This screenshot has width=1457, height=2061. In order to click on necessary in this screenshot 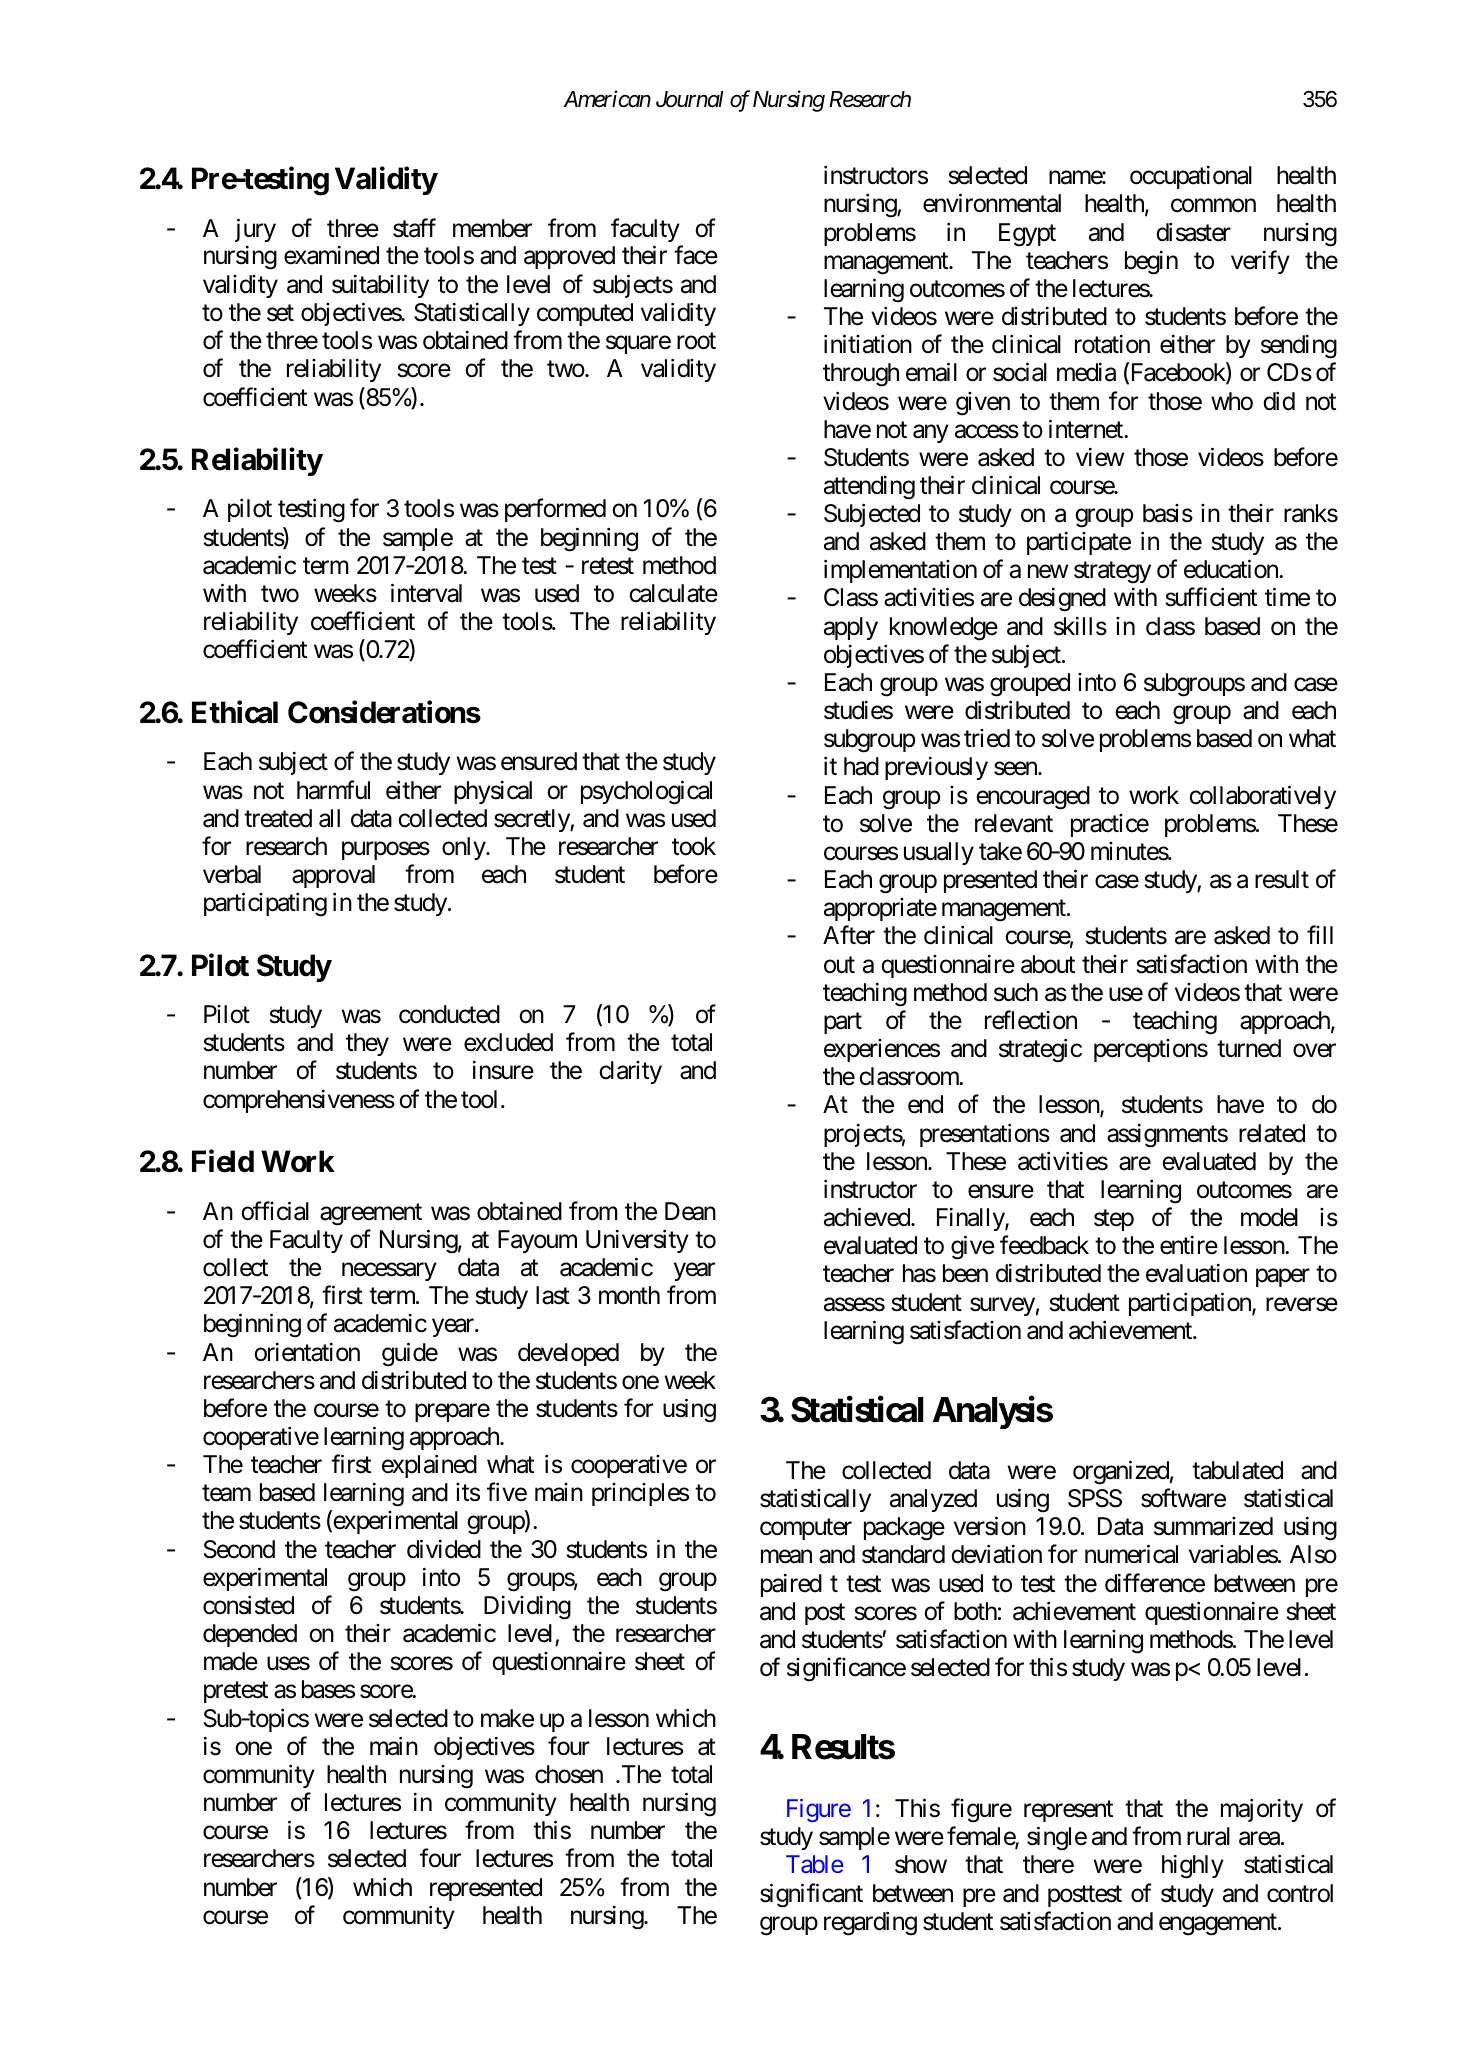, I will do `click(389, 1272)`.
